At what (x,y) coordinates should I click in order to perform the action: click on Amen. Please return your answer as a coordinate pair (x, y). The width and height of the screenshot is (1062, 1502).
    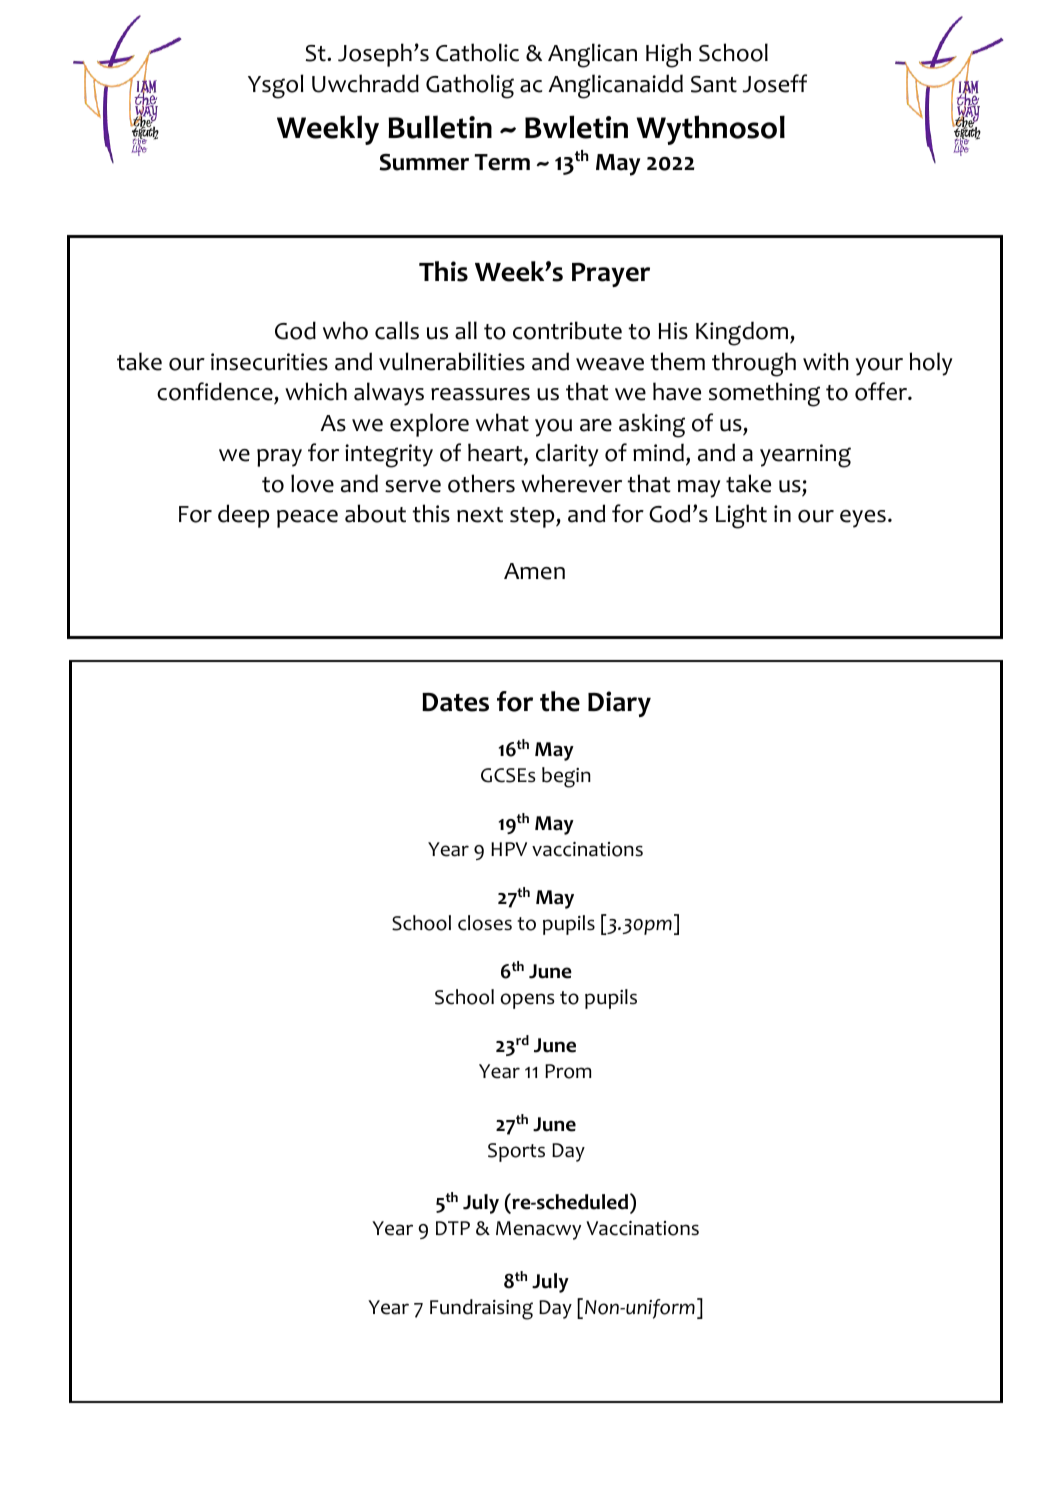
    Looking at the image, I should click on (534, 571).
